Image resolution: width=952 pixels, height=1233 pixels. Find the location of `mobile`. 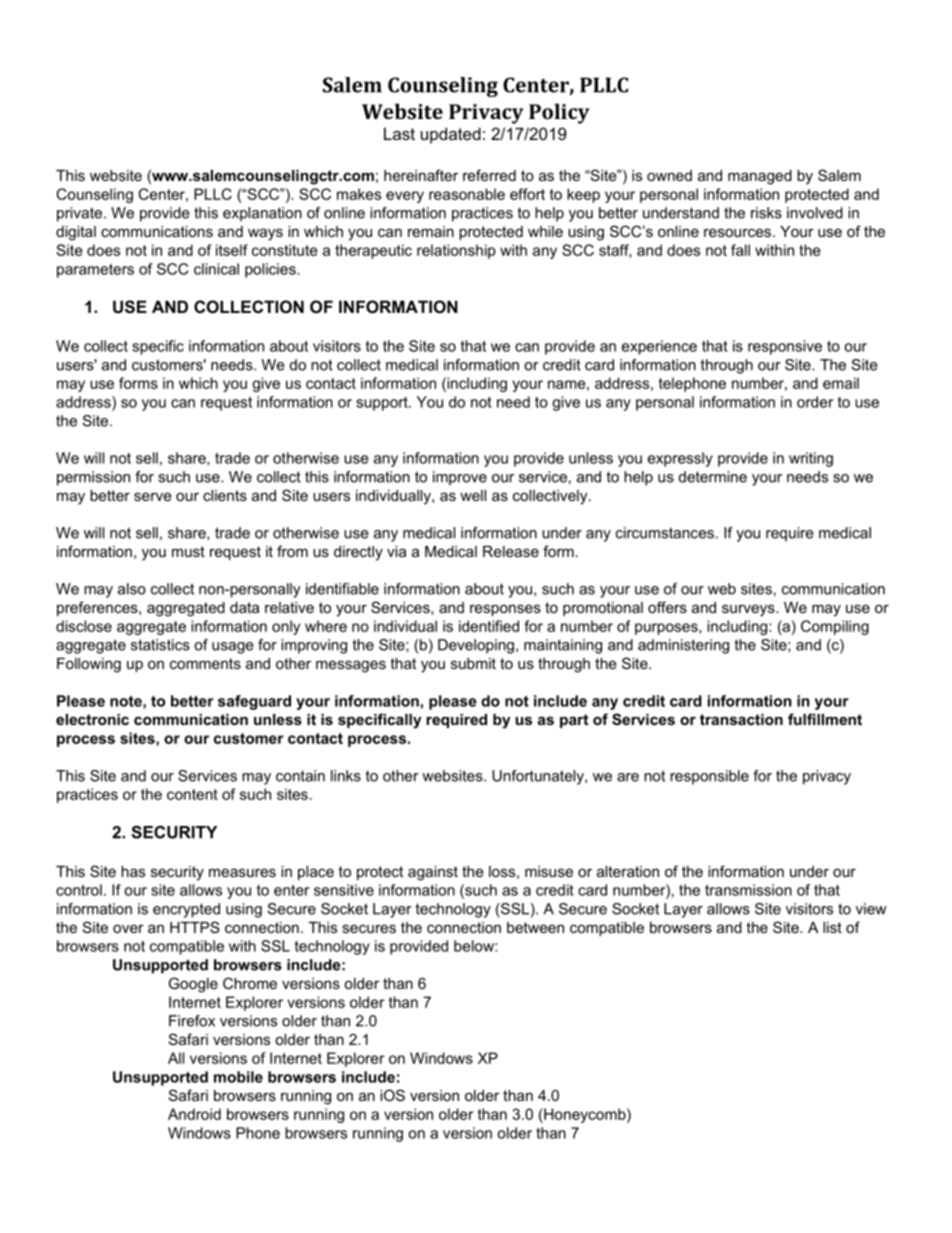

mobile is located at coordinates (238, 1077).
